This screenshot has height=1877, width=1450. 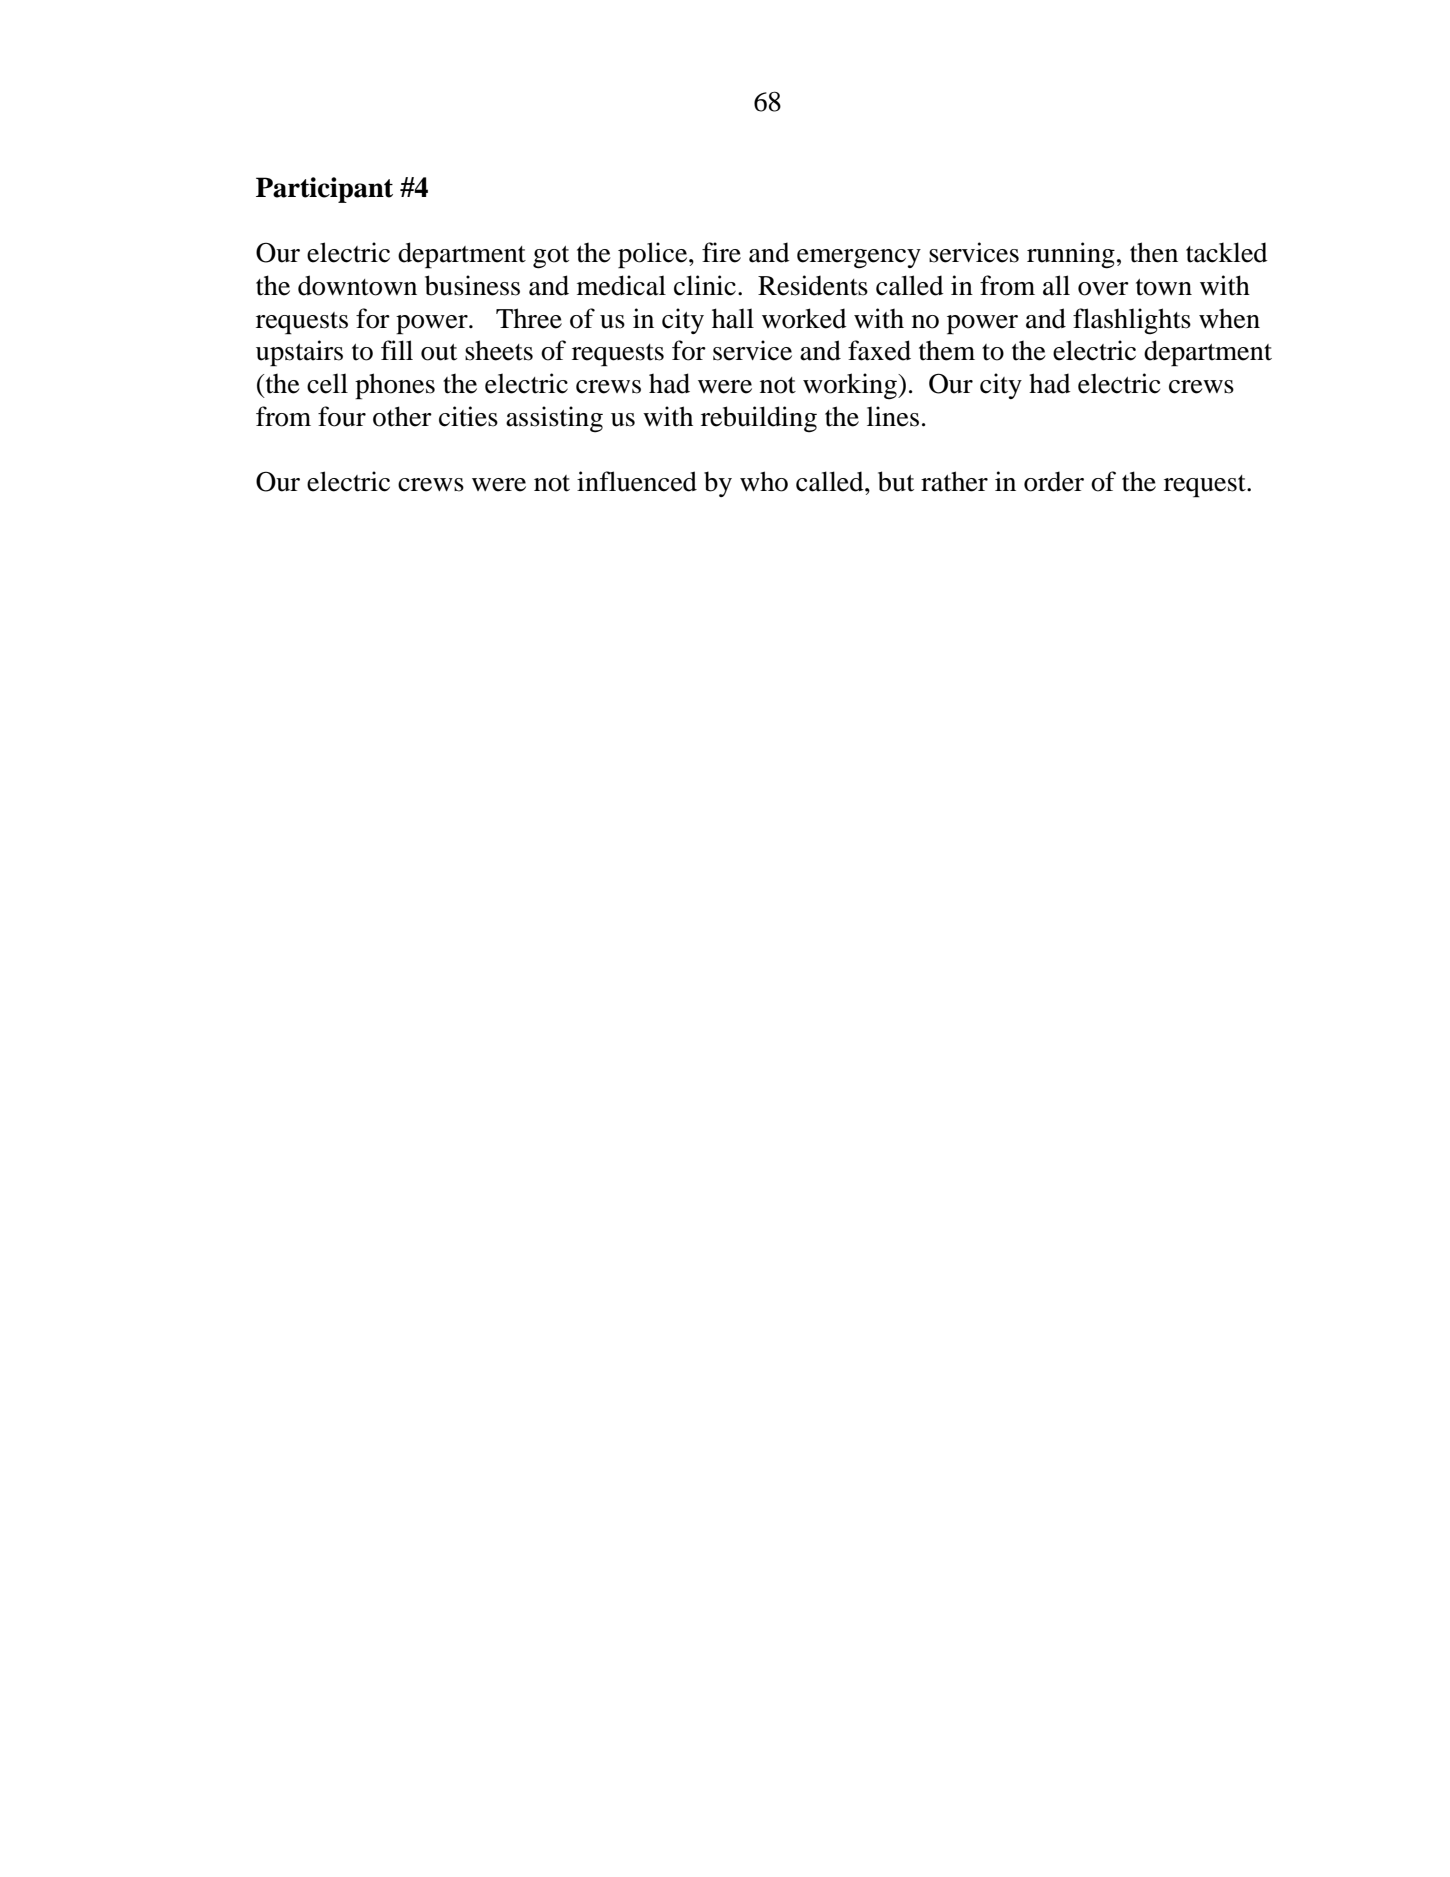 What do you see at coordinates (1132, 321) in the screenshot?
I see `flashlights` at bounding box center [1132, 321].
